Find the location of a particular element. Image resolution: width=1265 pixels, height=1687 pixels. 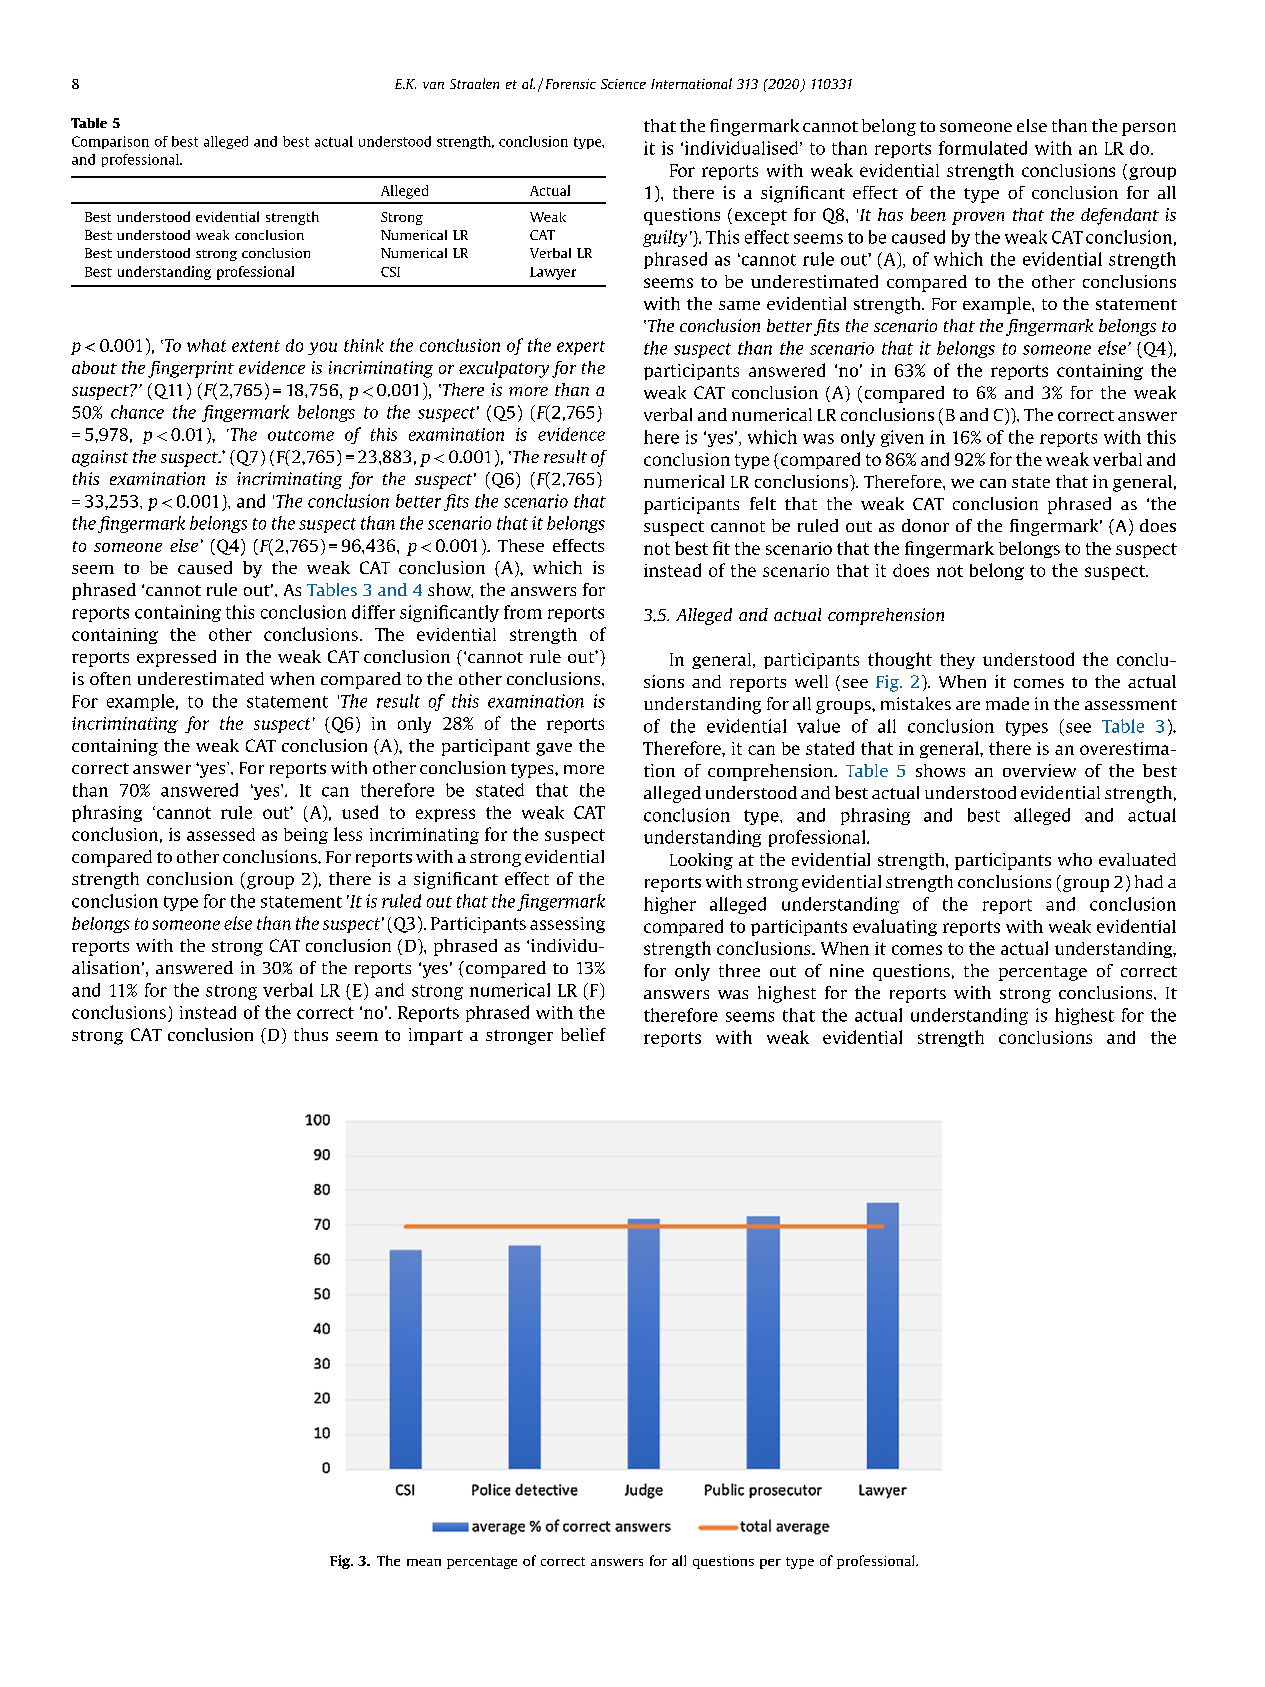

formulated is located at coordinates (983, 148).
